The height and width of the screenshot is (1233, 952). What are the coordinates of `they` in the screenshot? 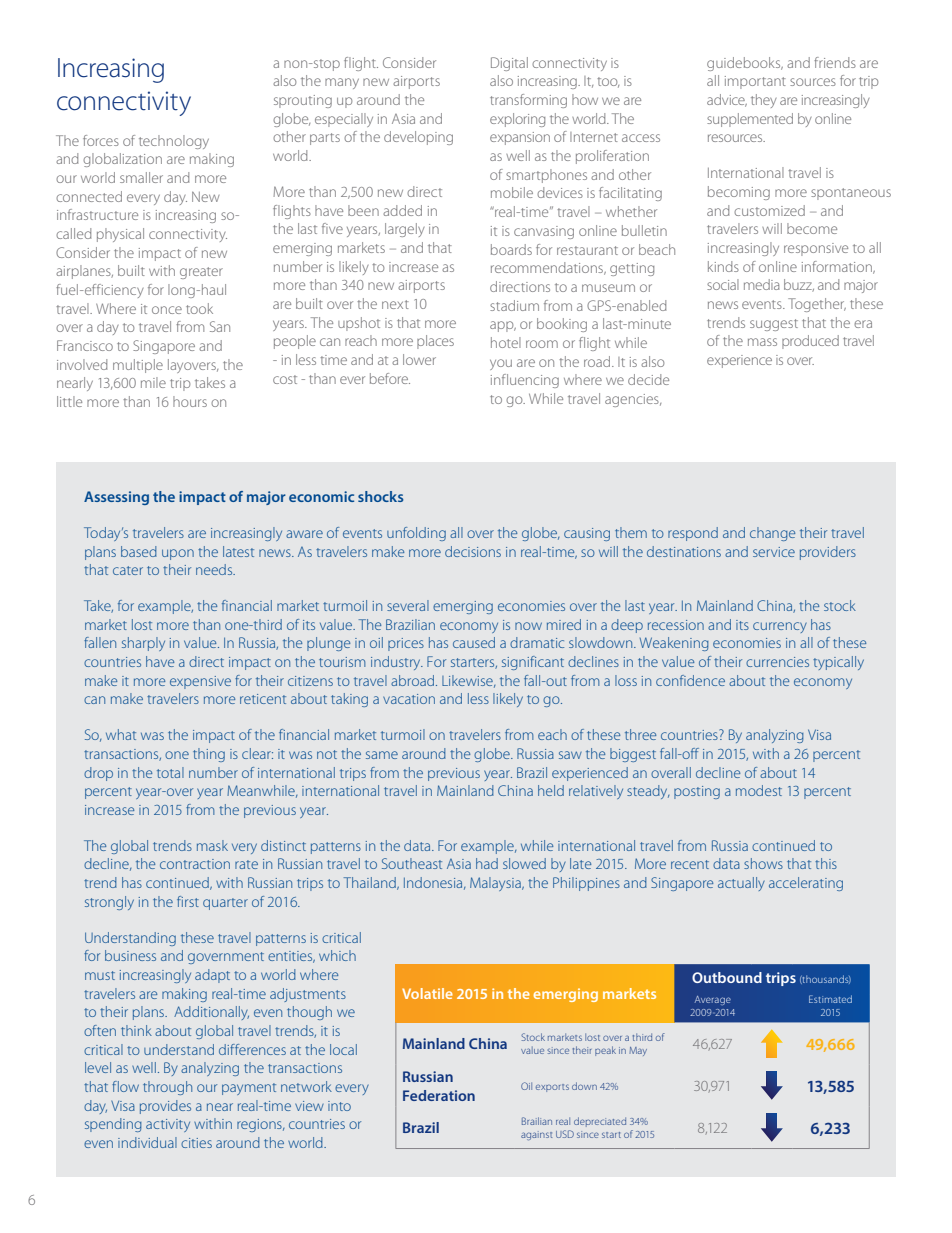 It's located at (764, 101).
